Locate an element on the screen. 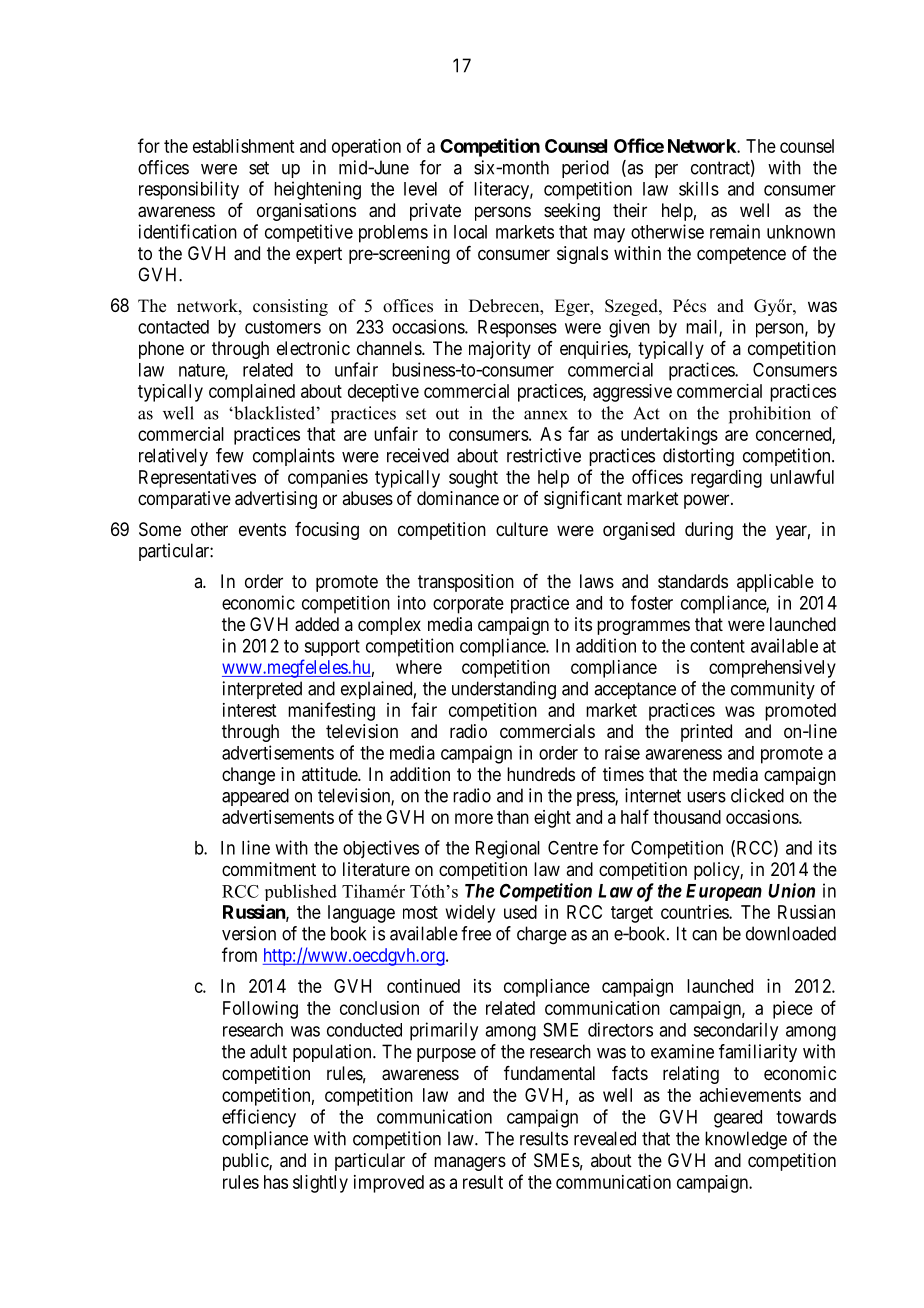 This screenshot has width=924, height=1308. more is located at coordinates (474, 818).
